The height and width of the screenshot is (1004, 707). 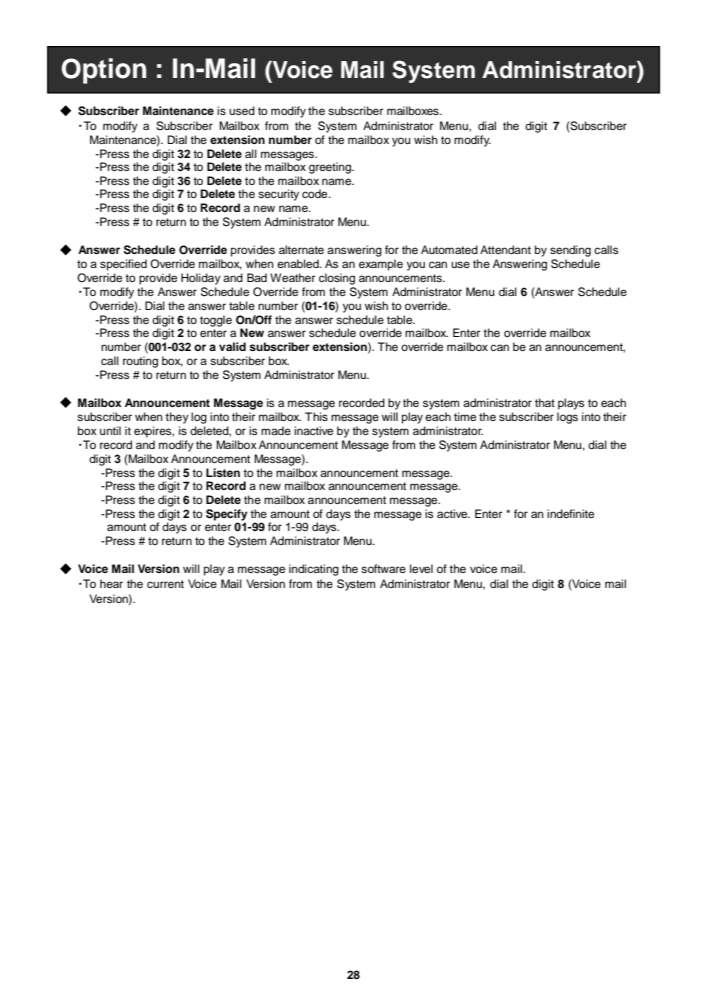 What do you see at coordinates (123, 265) in the screenshot?
I see `specified` at bounding box center [123, 265].
